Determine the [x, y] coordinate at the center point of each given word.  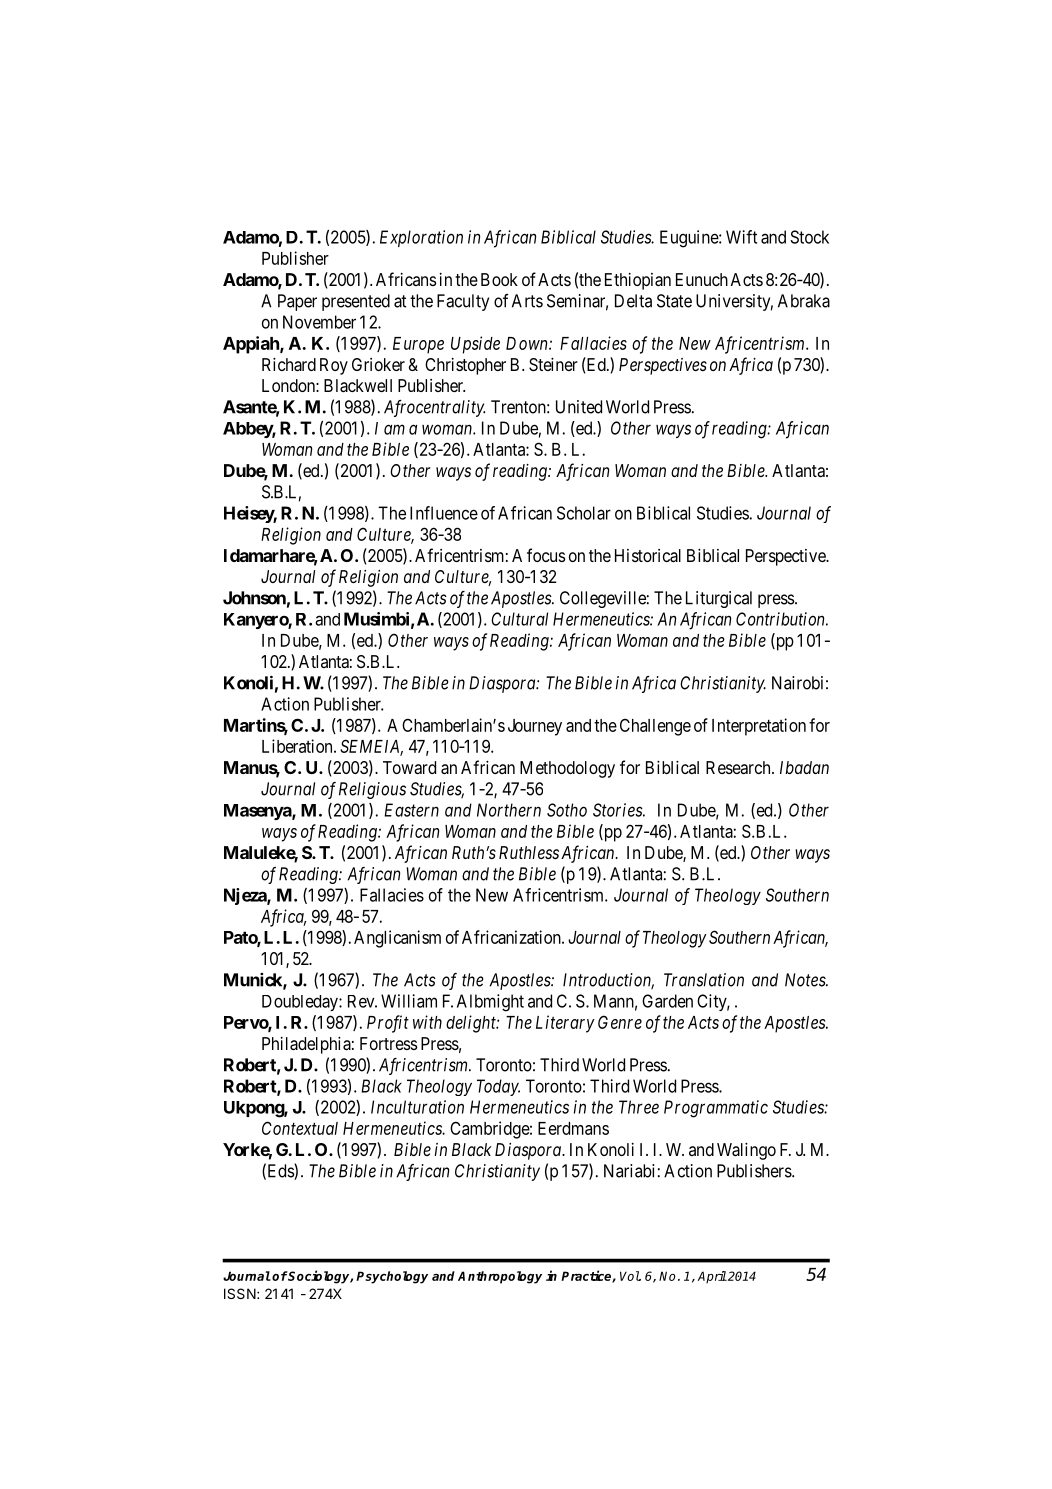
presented [356, 302]
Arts [527, 301]
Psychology [392, 1277]
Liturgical [719, 599]
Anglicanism [397, 939]
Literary [565, 1024]
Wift [741, 237]
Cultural [519, 619]
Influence [444, 513]
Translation [704, 980]
